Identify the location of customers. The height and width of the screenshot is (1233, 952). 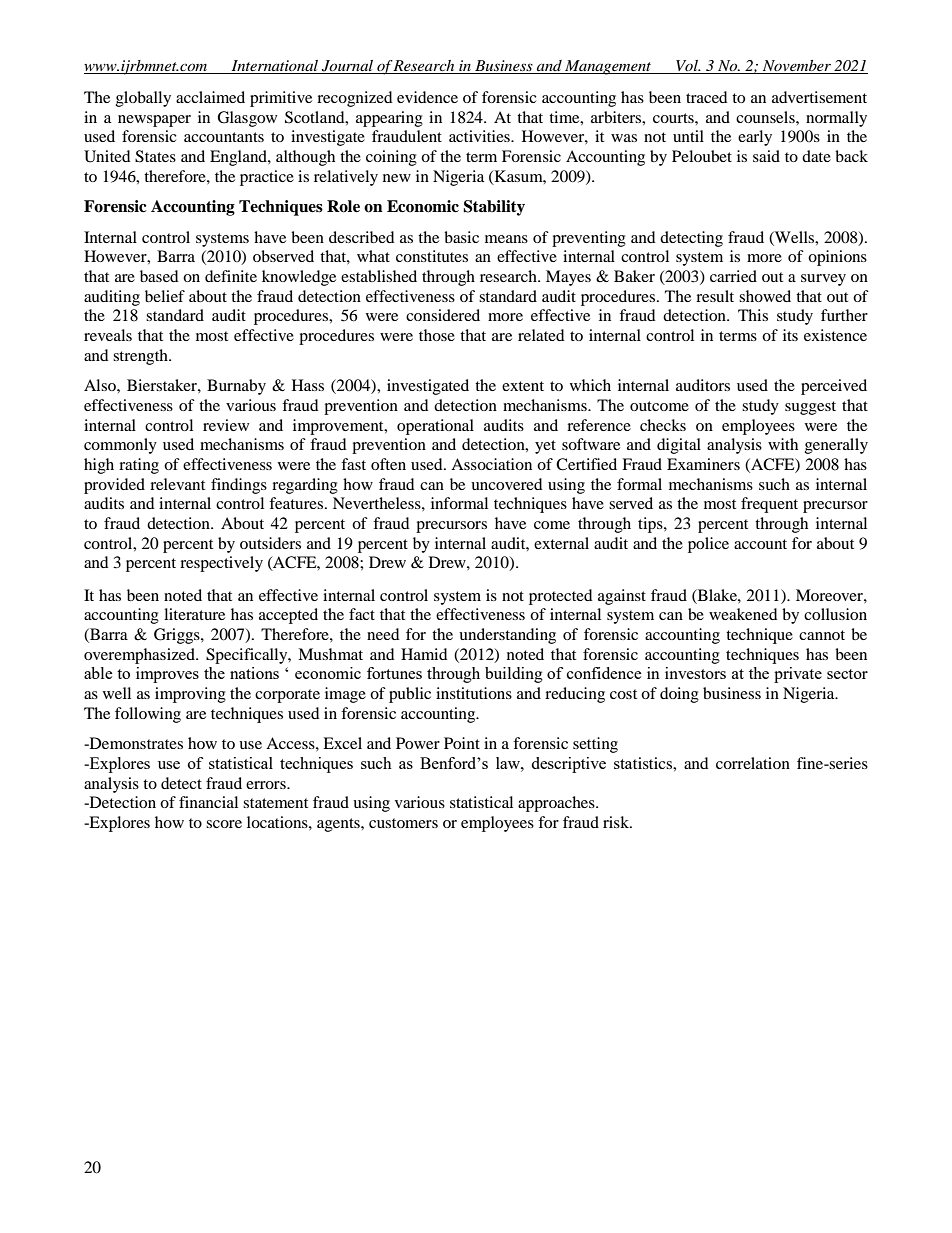
(403, 823).
